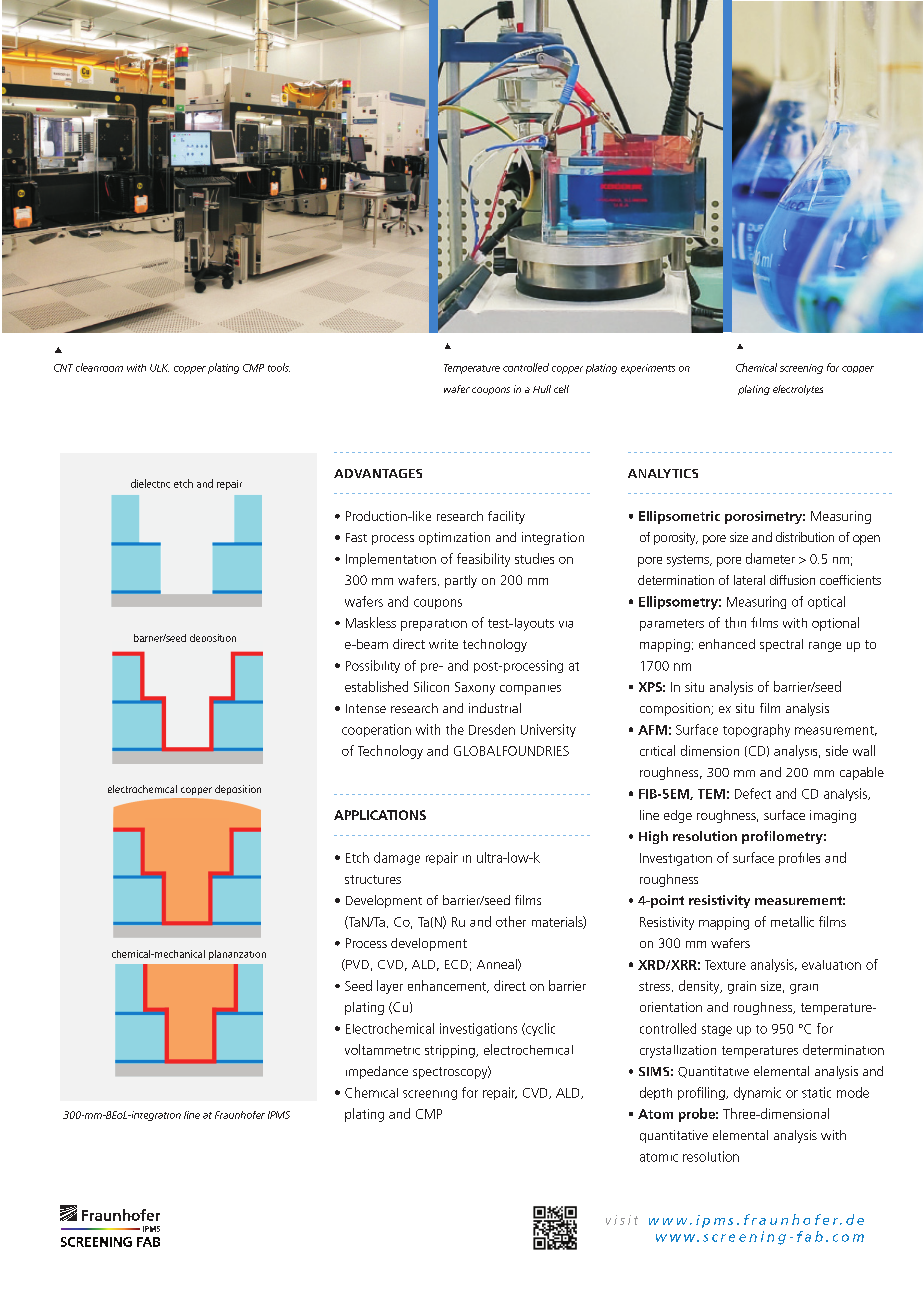 The height and width of the screenshot is (1301, 924). What do you see at coordinates (542, 389) in the screenshot?
I see `Hull` at bounding box center [542, 389].
